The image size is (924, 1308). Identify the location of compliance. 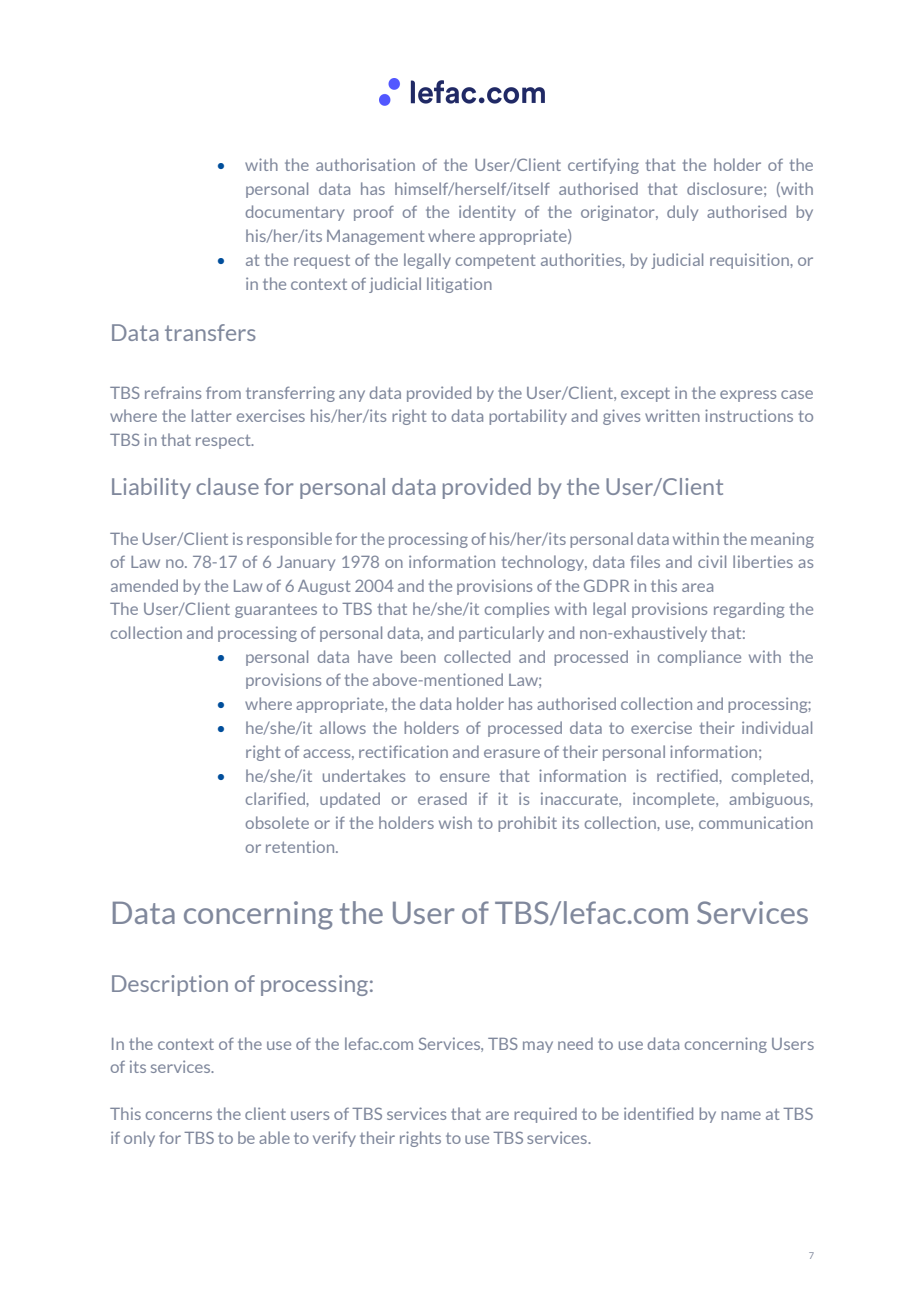
(699, 658).
